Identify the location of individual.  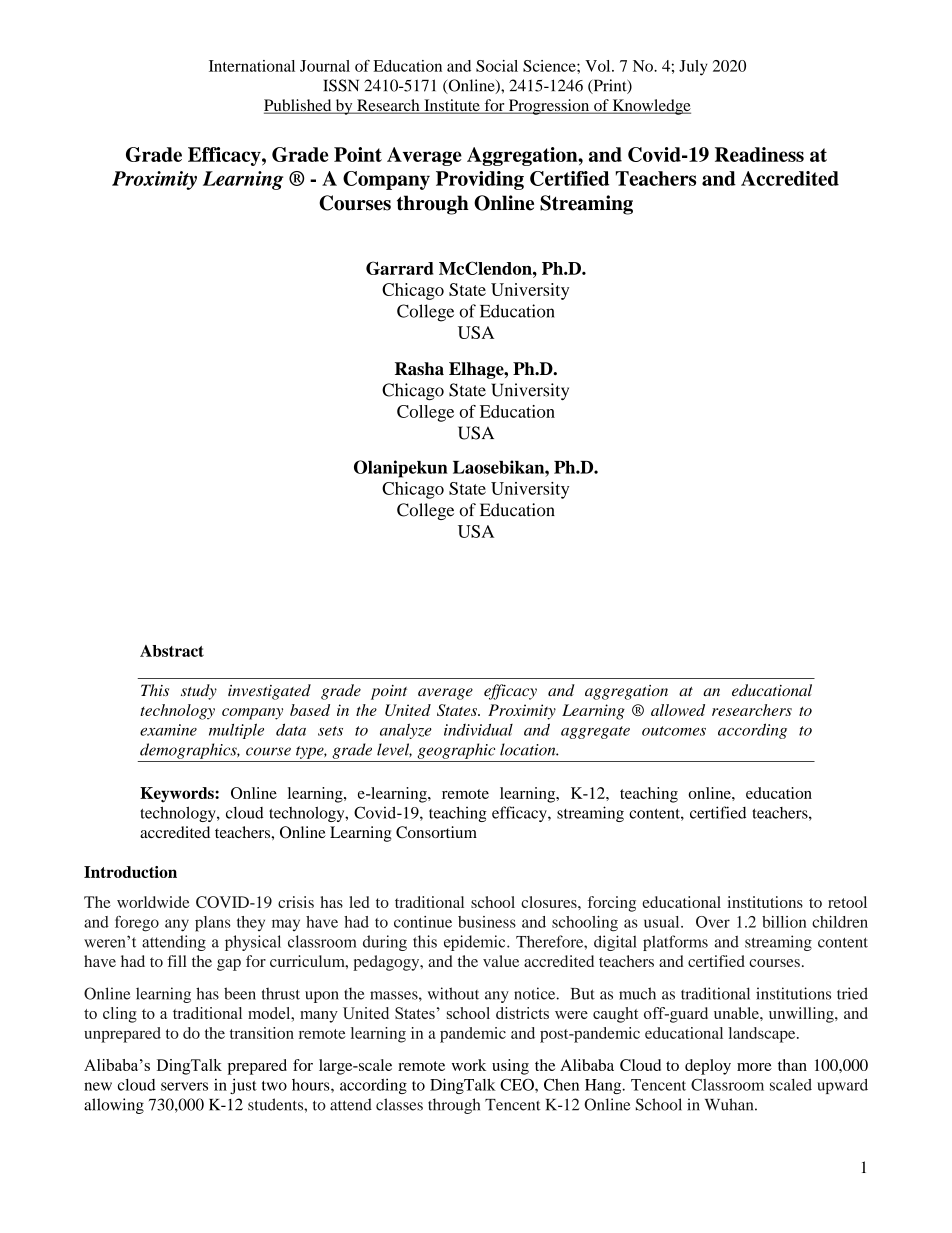
(478, 730).
